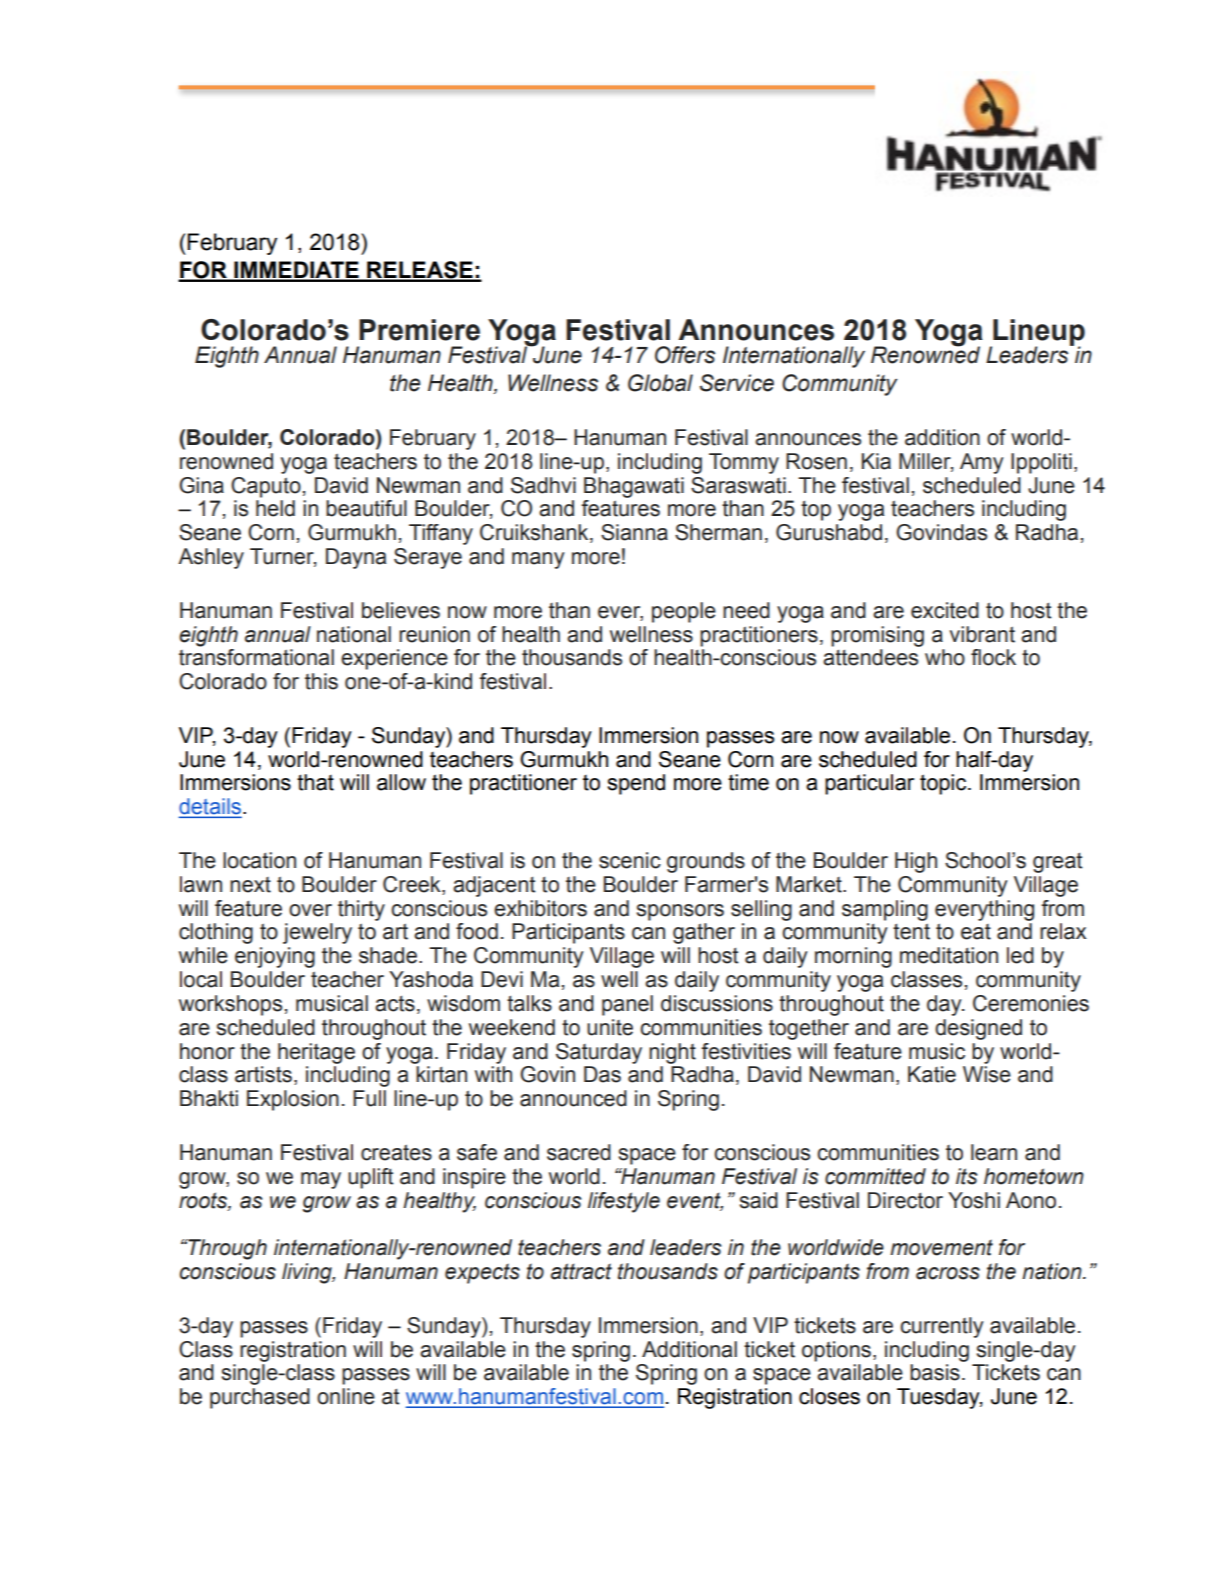 The image size is (1215, 1573). I want to click on panel, so click(627, 1005).
